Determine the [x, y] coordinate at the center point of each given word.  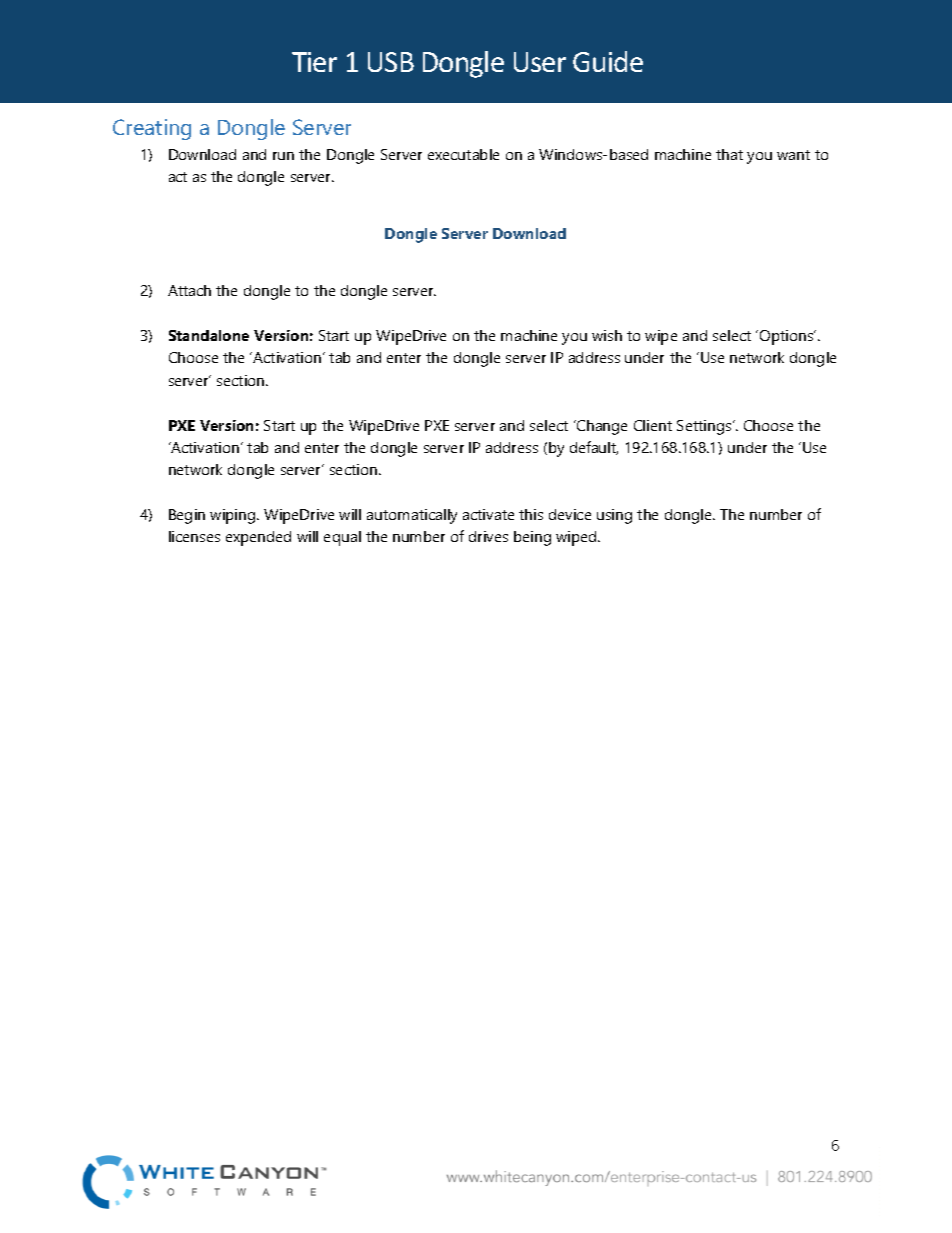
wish [607, 335]
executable [463, 154]
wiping [234, 516]
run [283, 156]
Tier [314, 62]
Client [653, 425]
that [729, 154]
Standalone [209, 335]
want [793, 155]
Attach [189, 290]
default [594, 448]
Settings [705, 427]
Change [601, 427]
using [614, 516]
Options [788, 337]
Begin [187, 516]
